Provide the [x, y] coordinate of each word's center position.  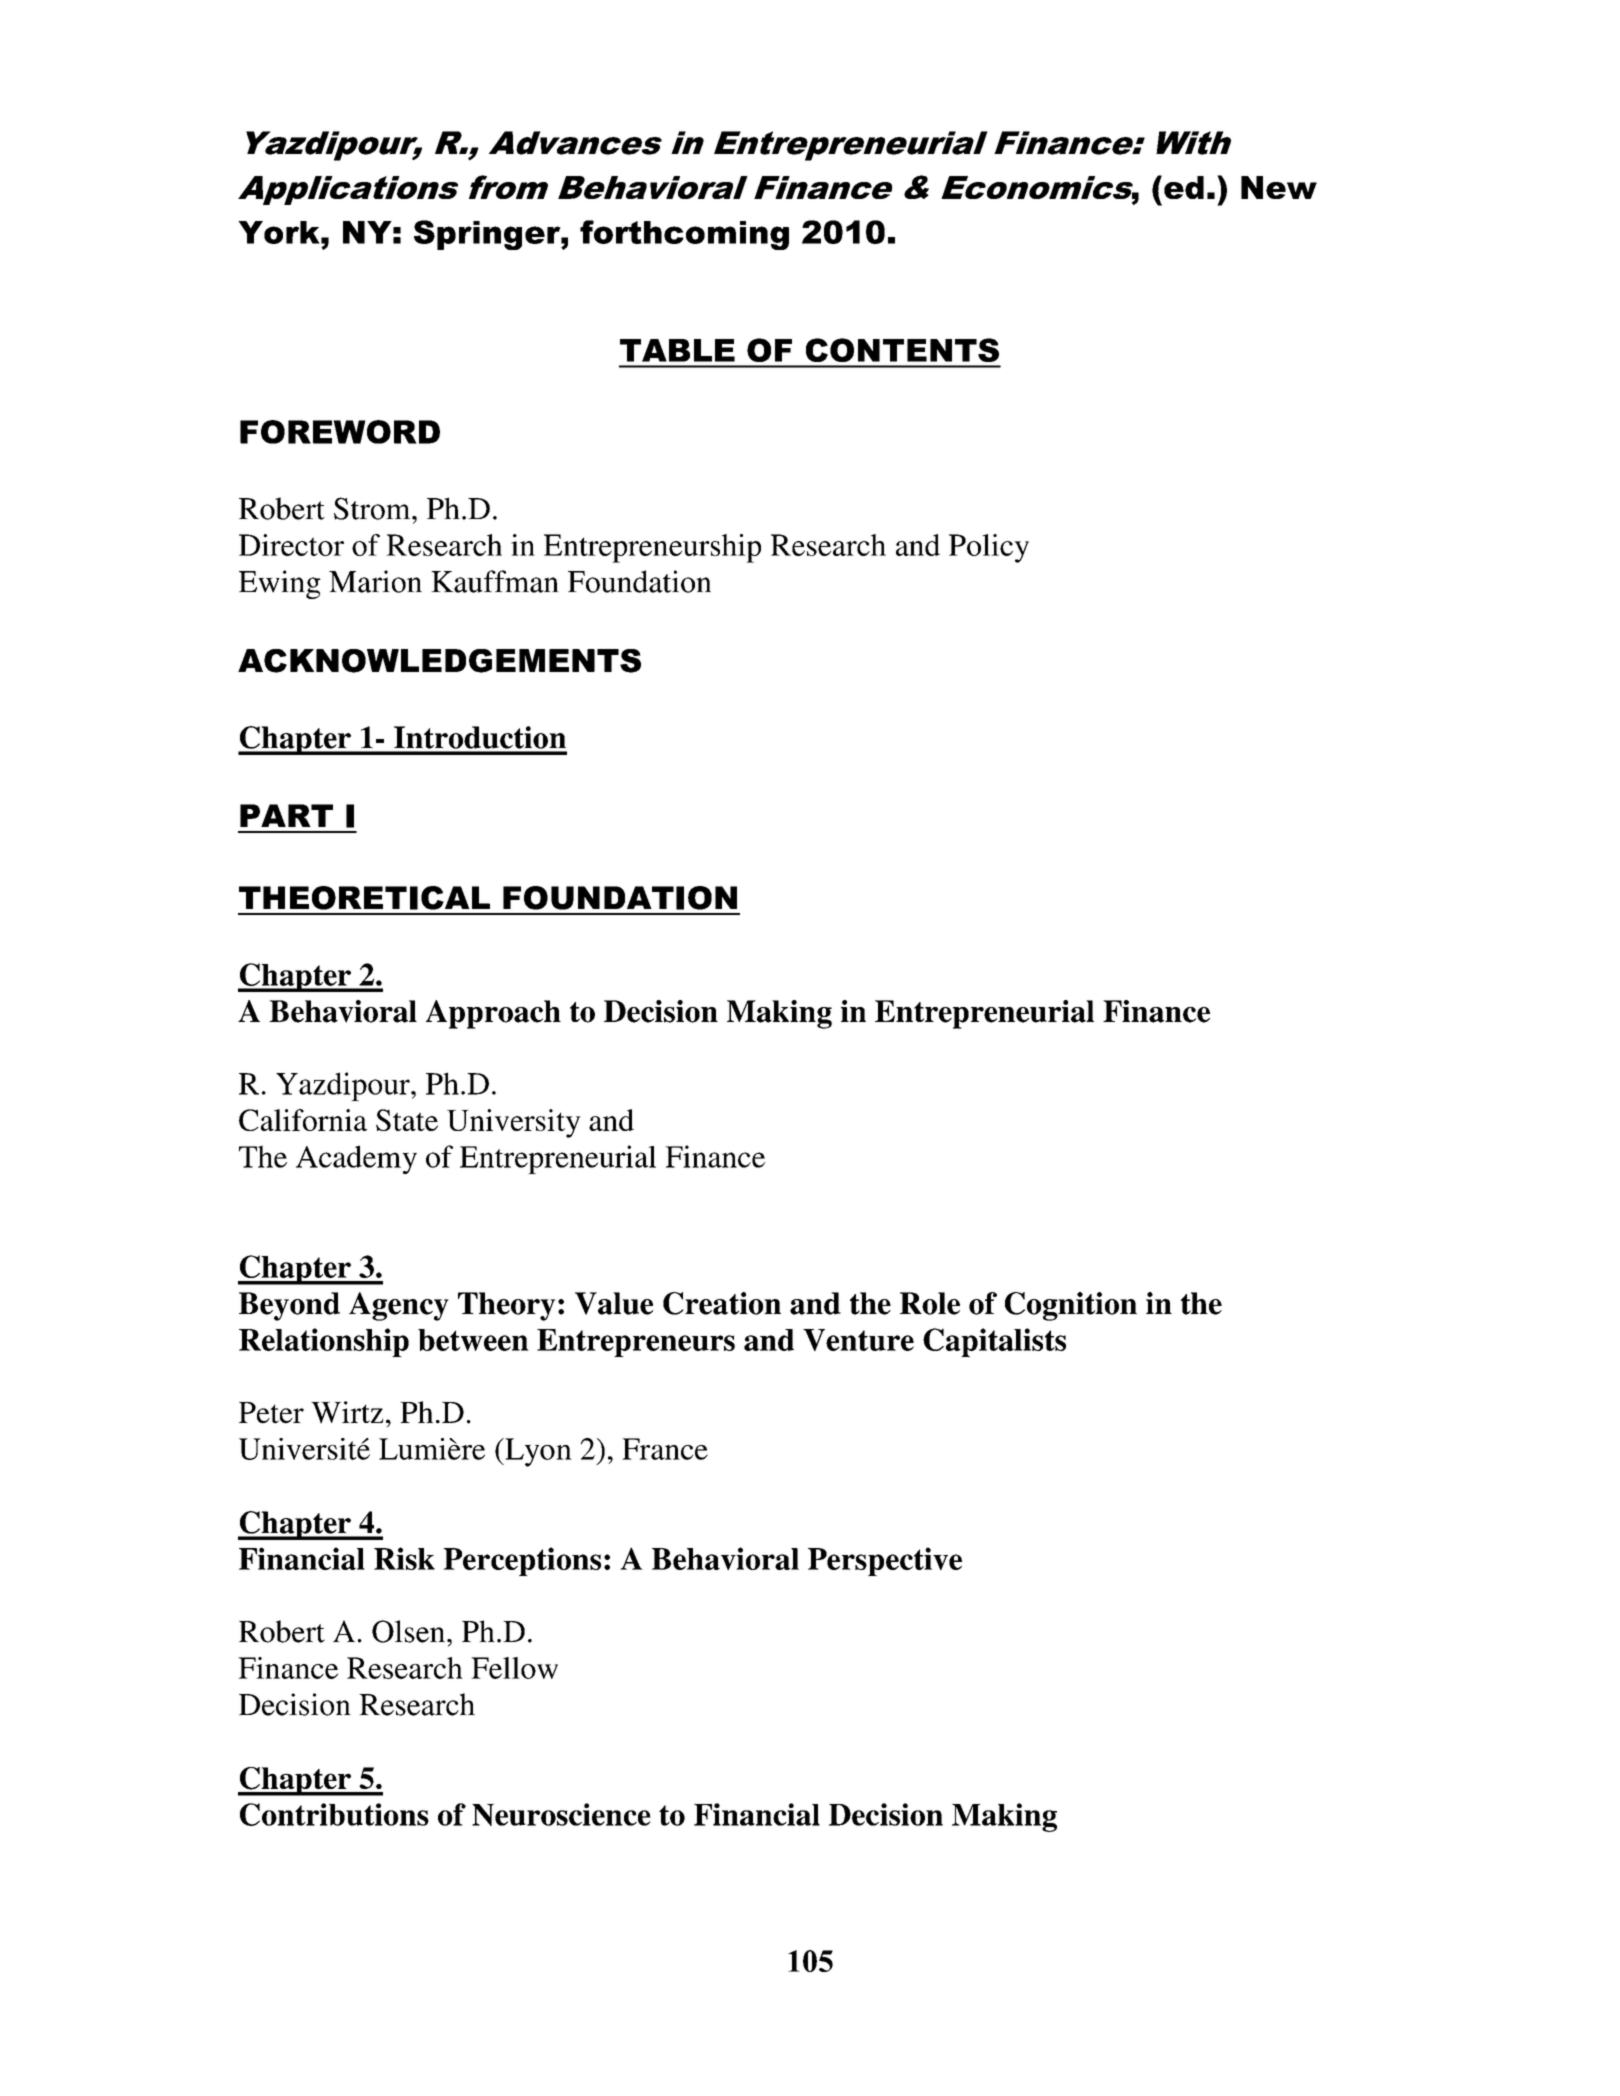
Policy [989, 548]
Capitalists [994, 1342]
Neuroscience [561, 1814]
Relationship [324, 1342]
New [1279, 187]
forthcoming [684, 235]
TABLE [677, 350]
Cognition [1071, 1306]
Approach [493, 1014]
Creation [722, 1303]
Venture [858, 1340]
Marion [375, 581]
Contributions [334, 1814]
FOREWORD [340, 432]
